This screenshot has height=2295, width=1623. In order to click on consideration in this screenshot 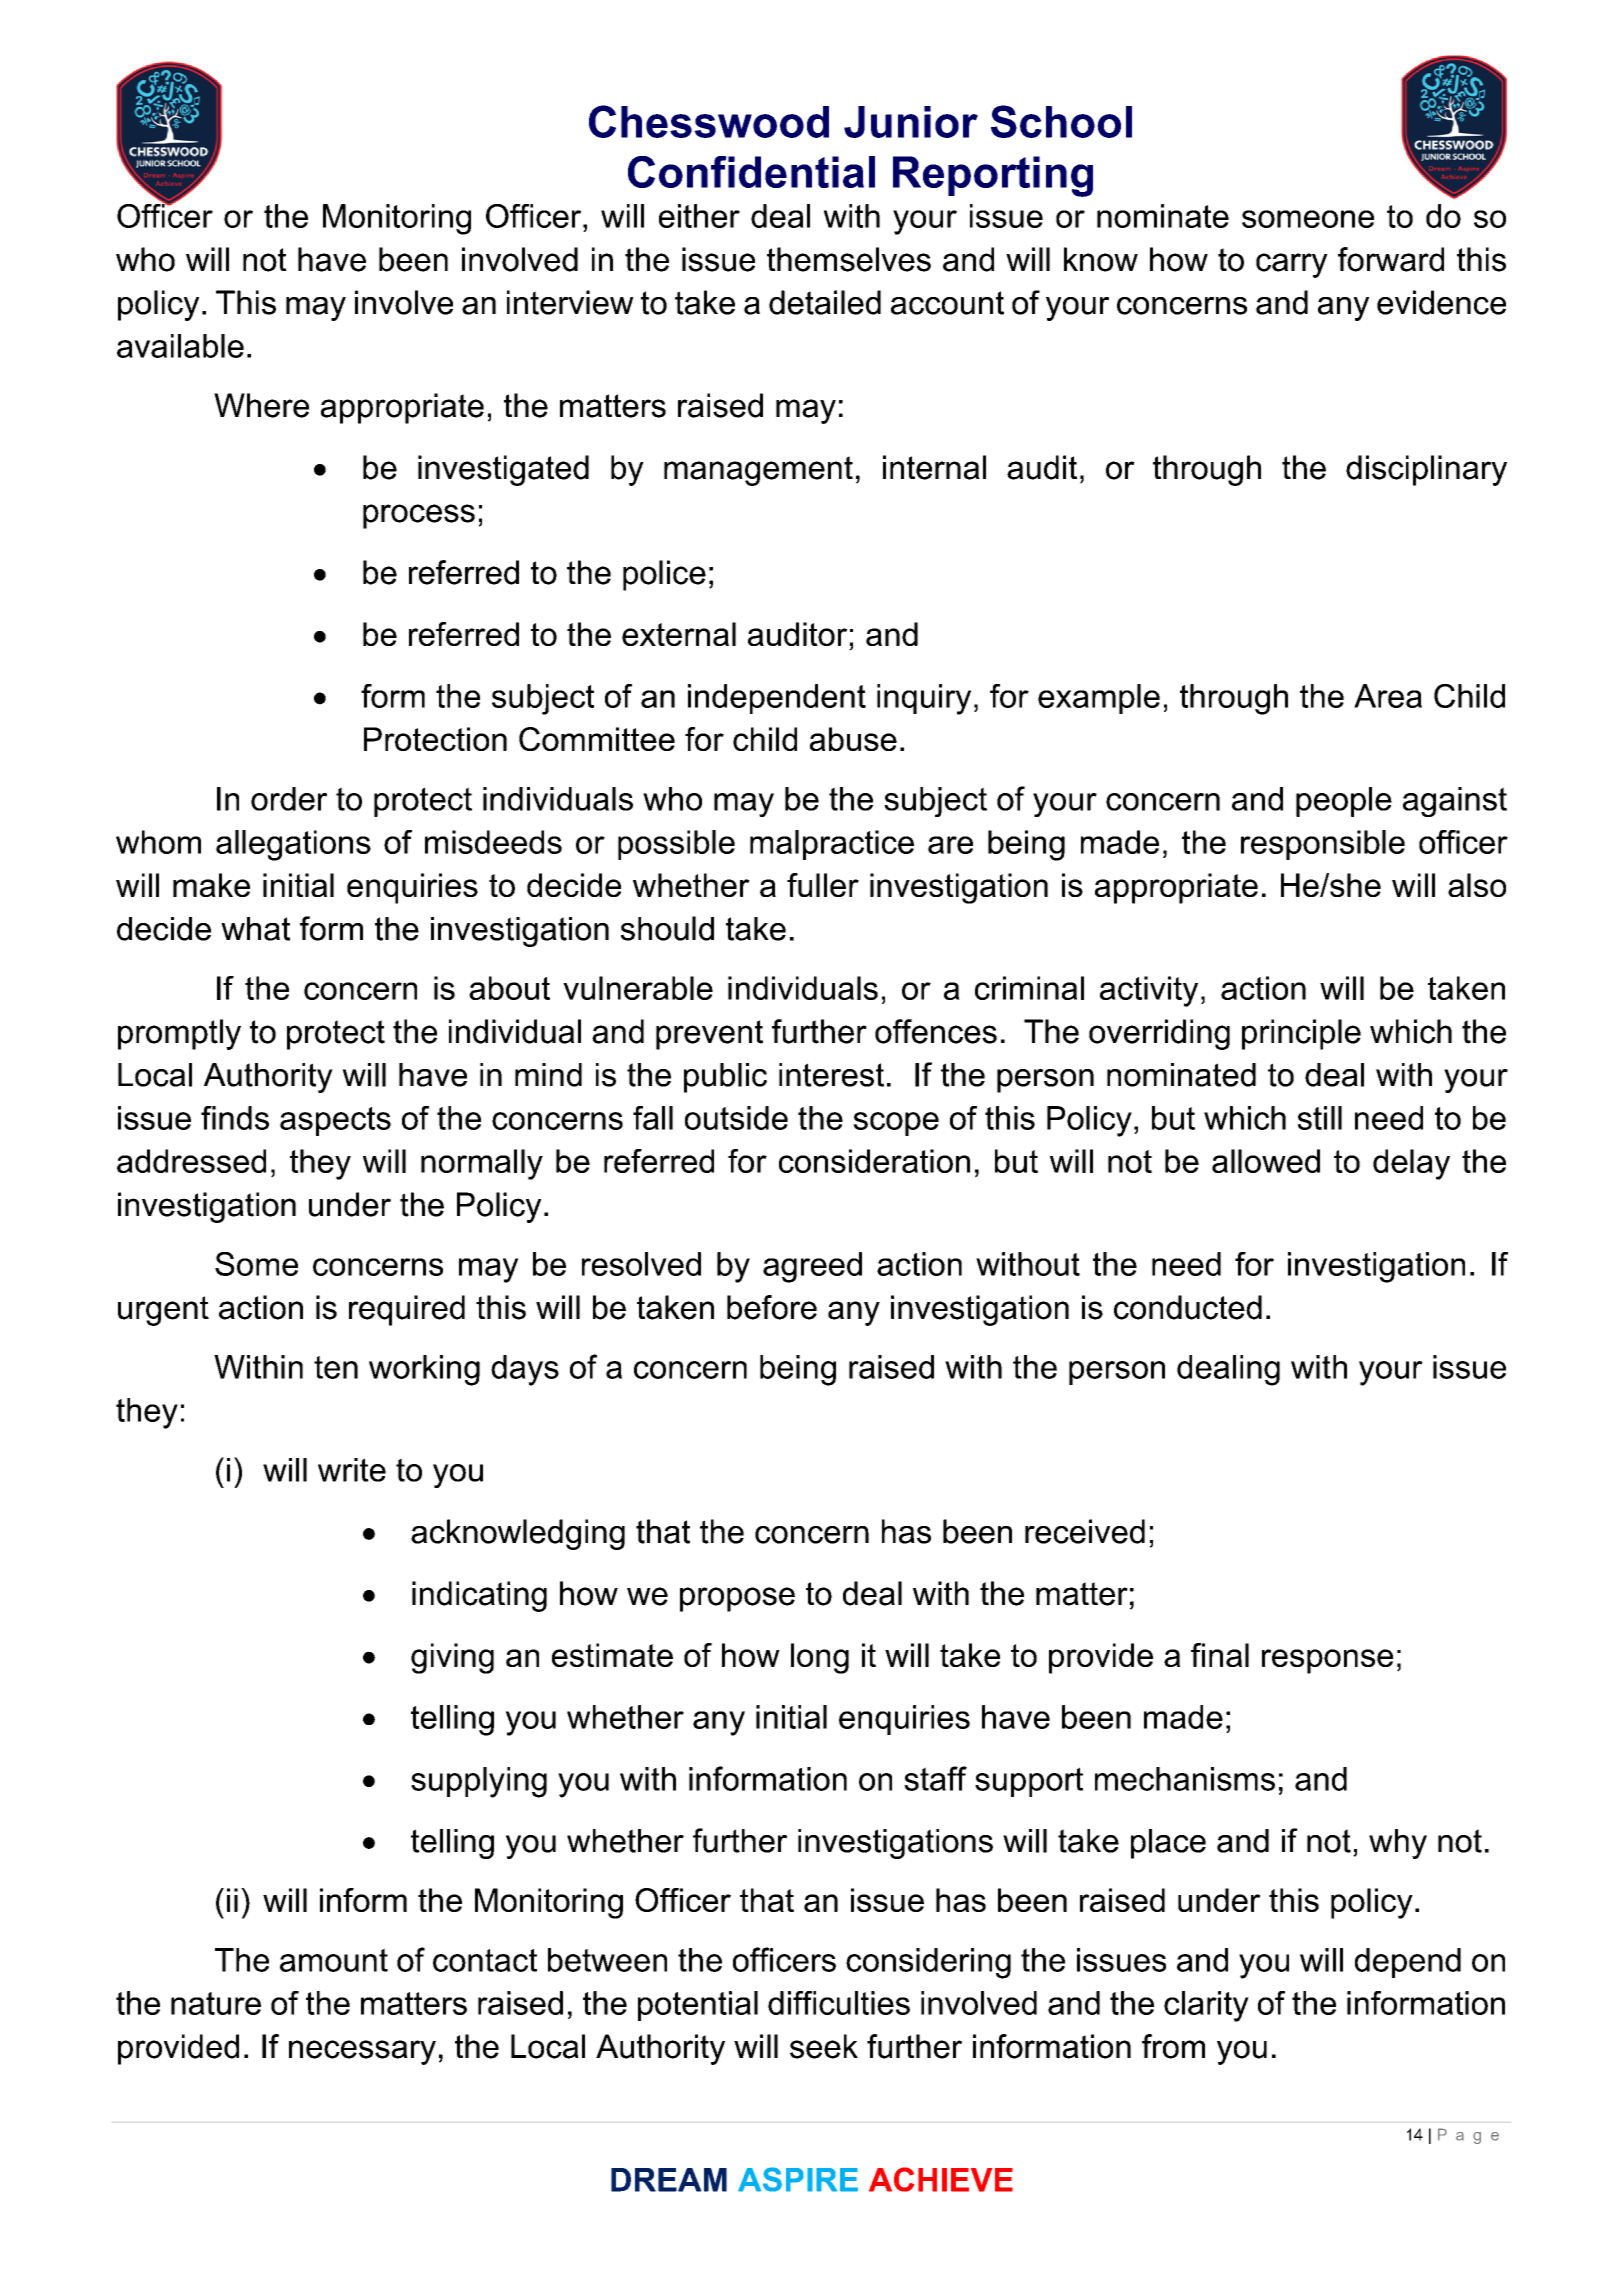, I will do `click(874, 1161)`.
